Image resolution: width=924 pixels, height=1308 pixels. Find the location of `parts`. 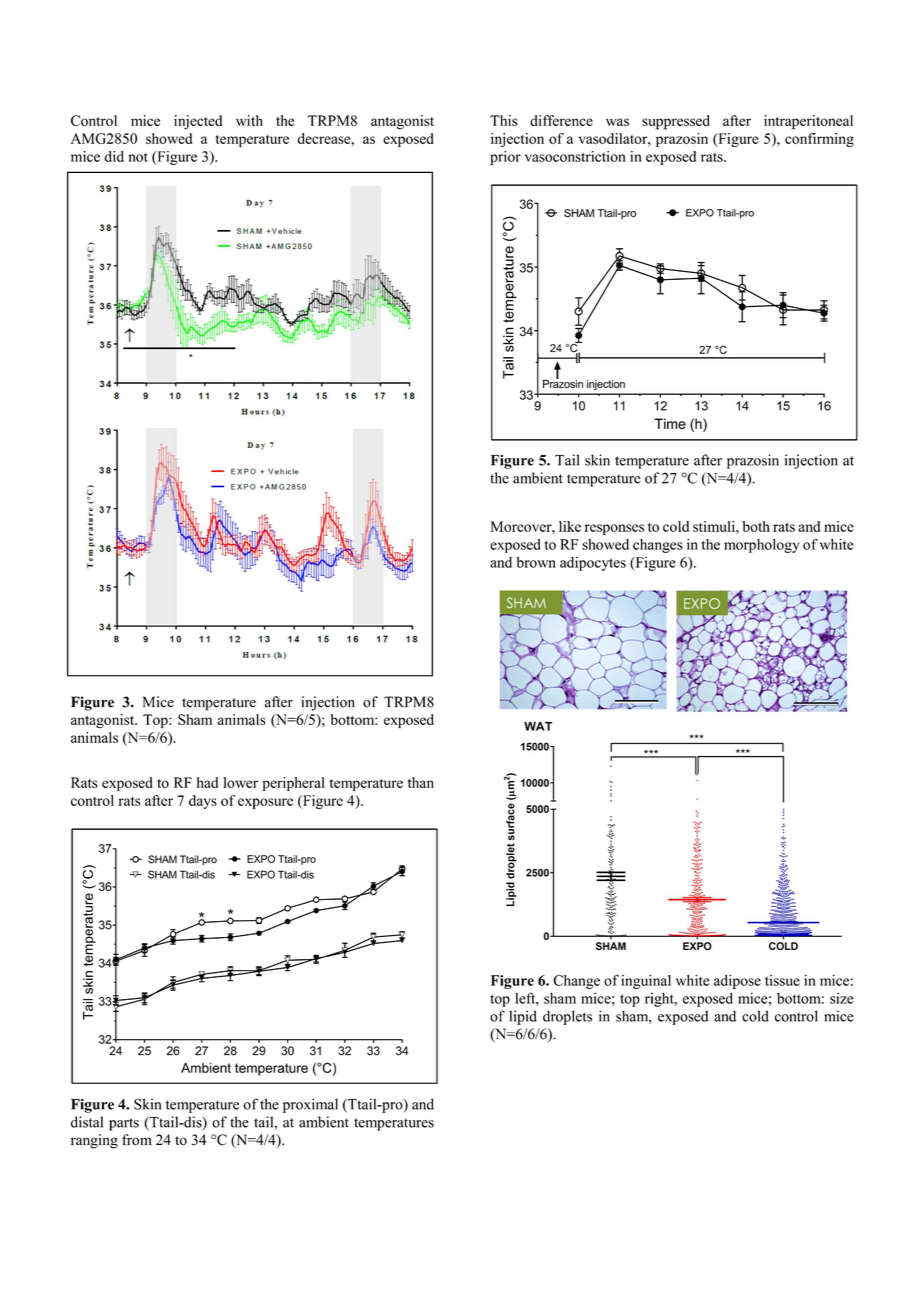

parts is located at coordinates (124, 1124).
